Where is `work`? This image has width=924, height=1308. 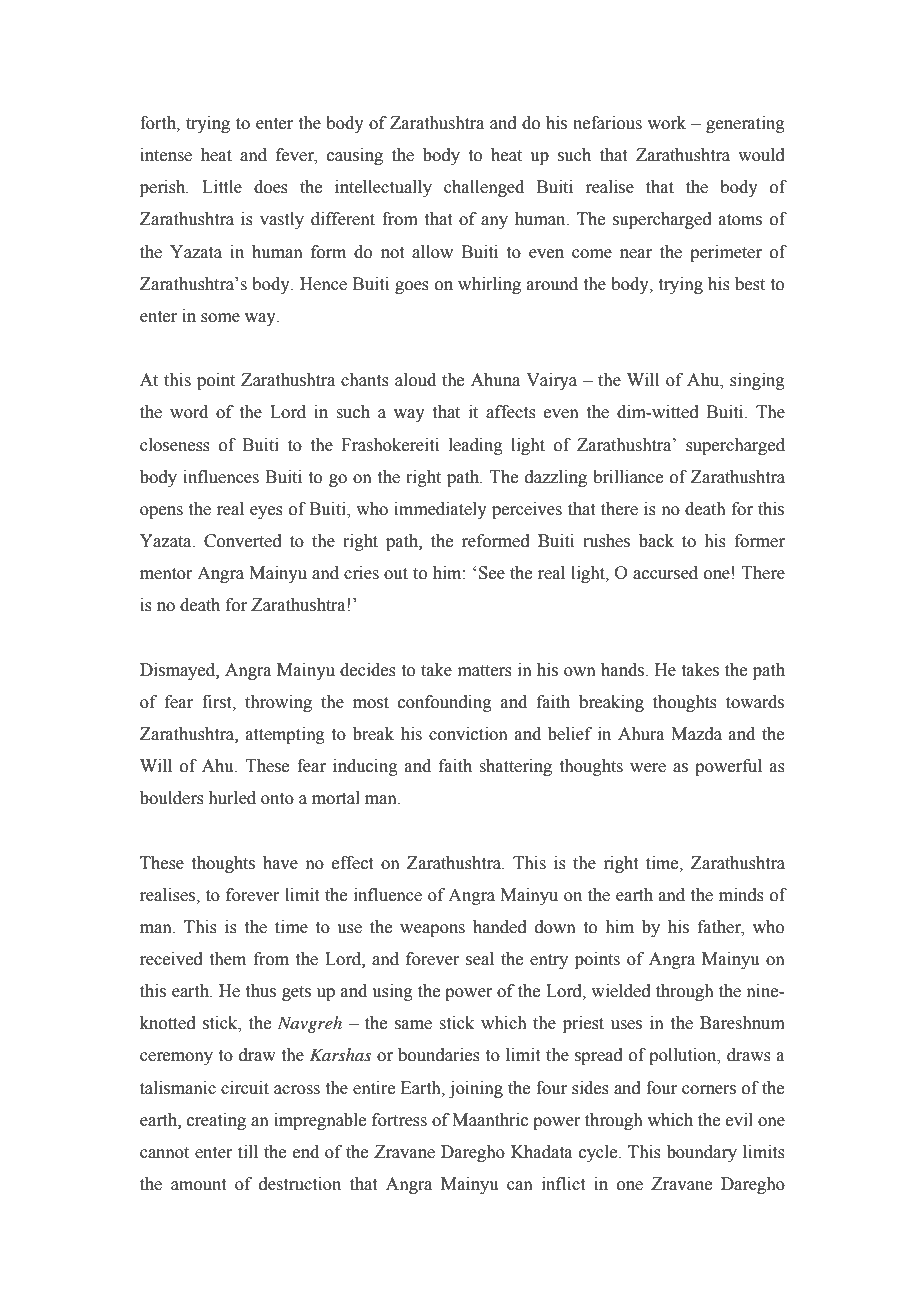
work is located at coordinates (667, 123).
